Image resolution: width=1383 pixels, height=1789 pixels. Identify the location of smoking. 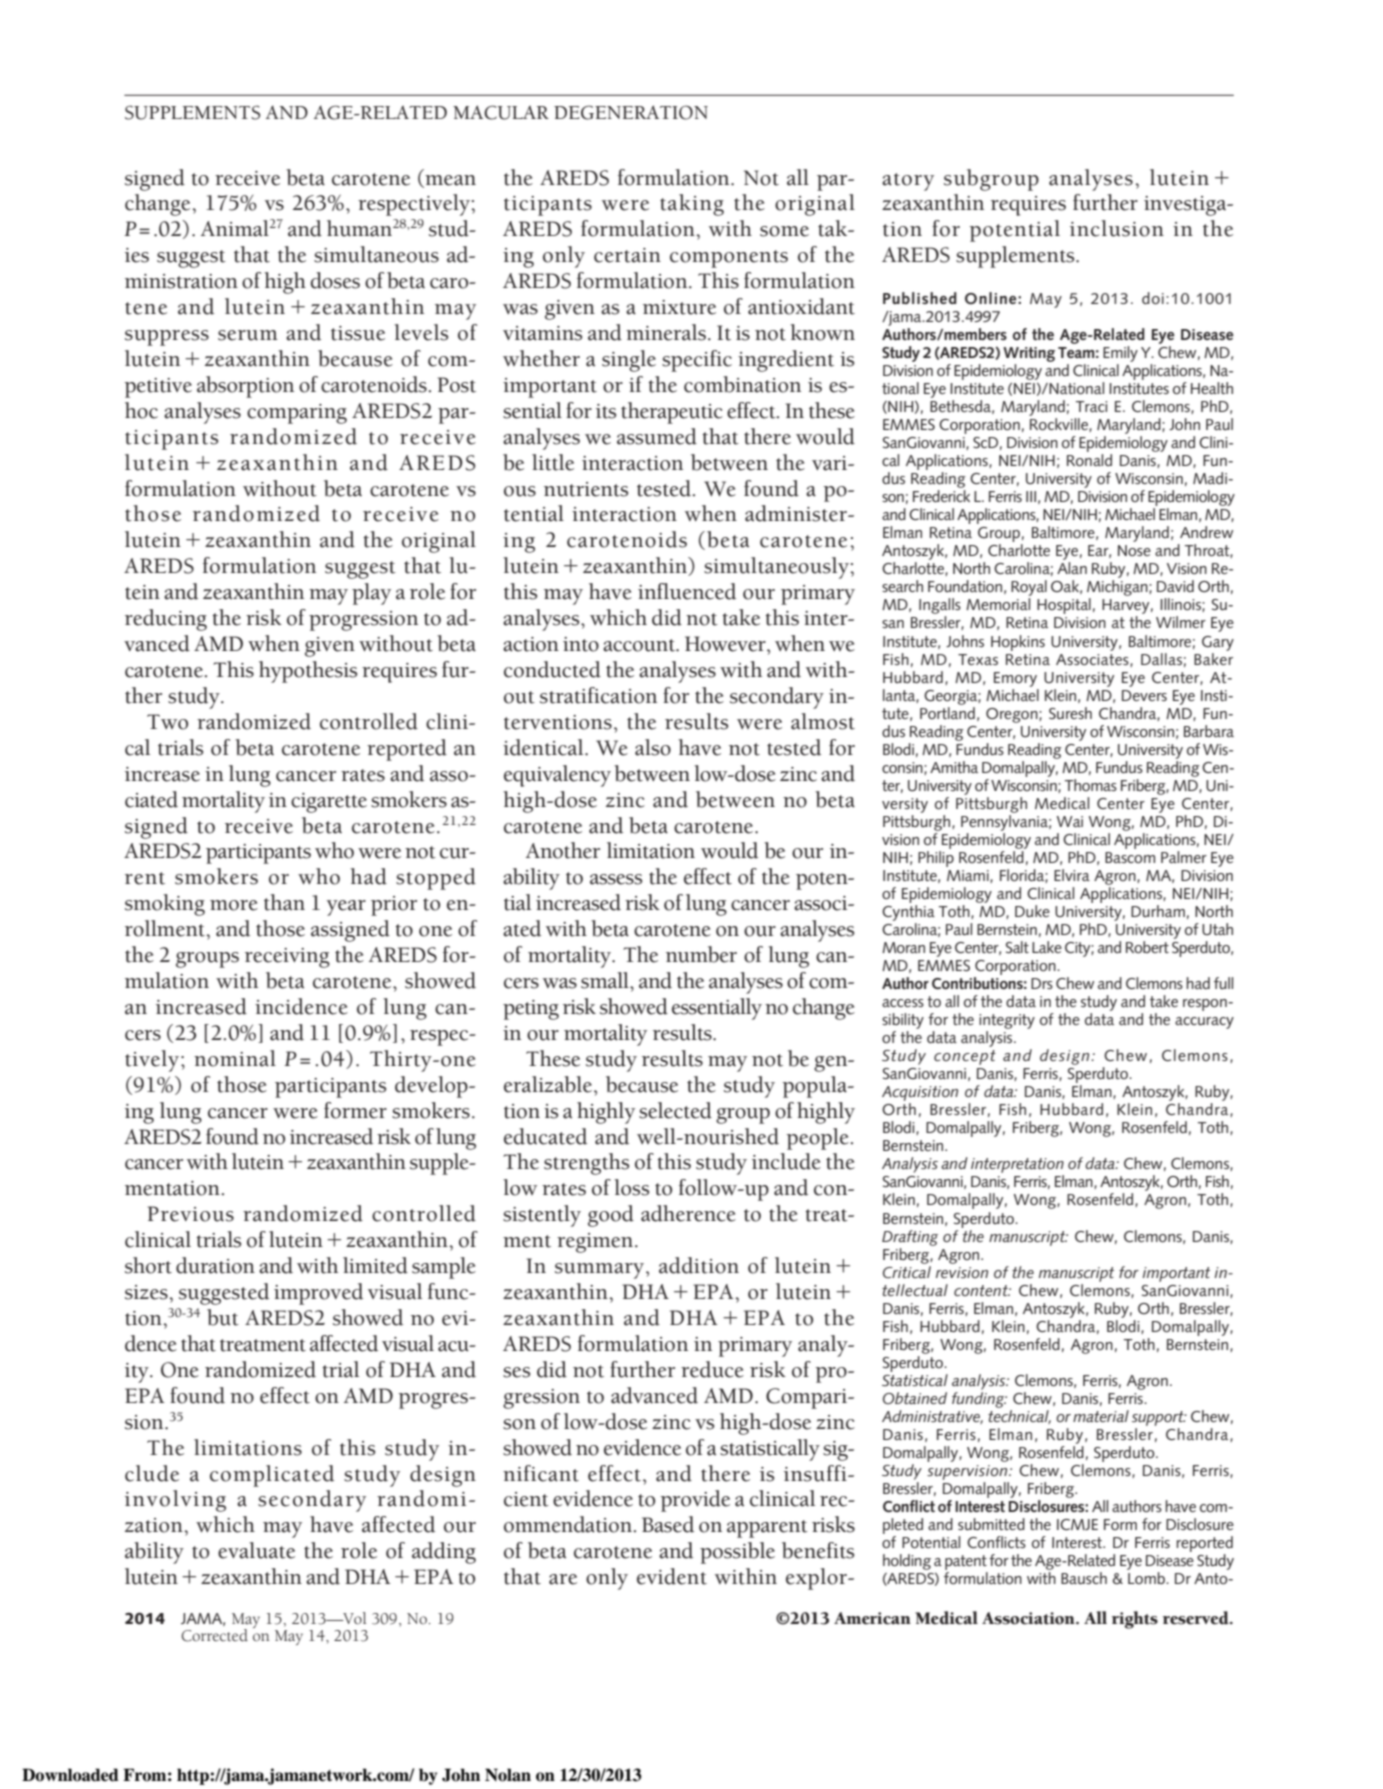
(165, 905).
